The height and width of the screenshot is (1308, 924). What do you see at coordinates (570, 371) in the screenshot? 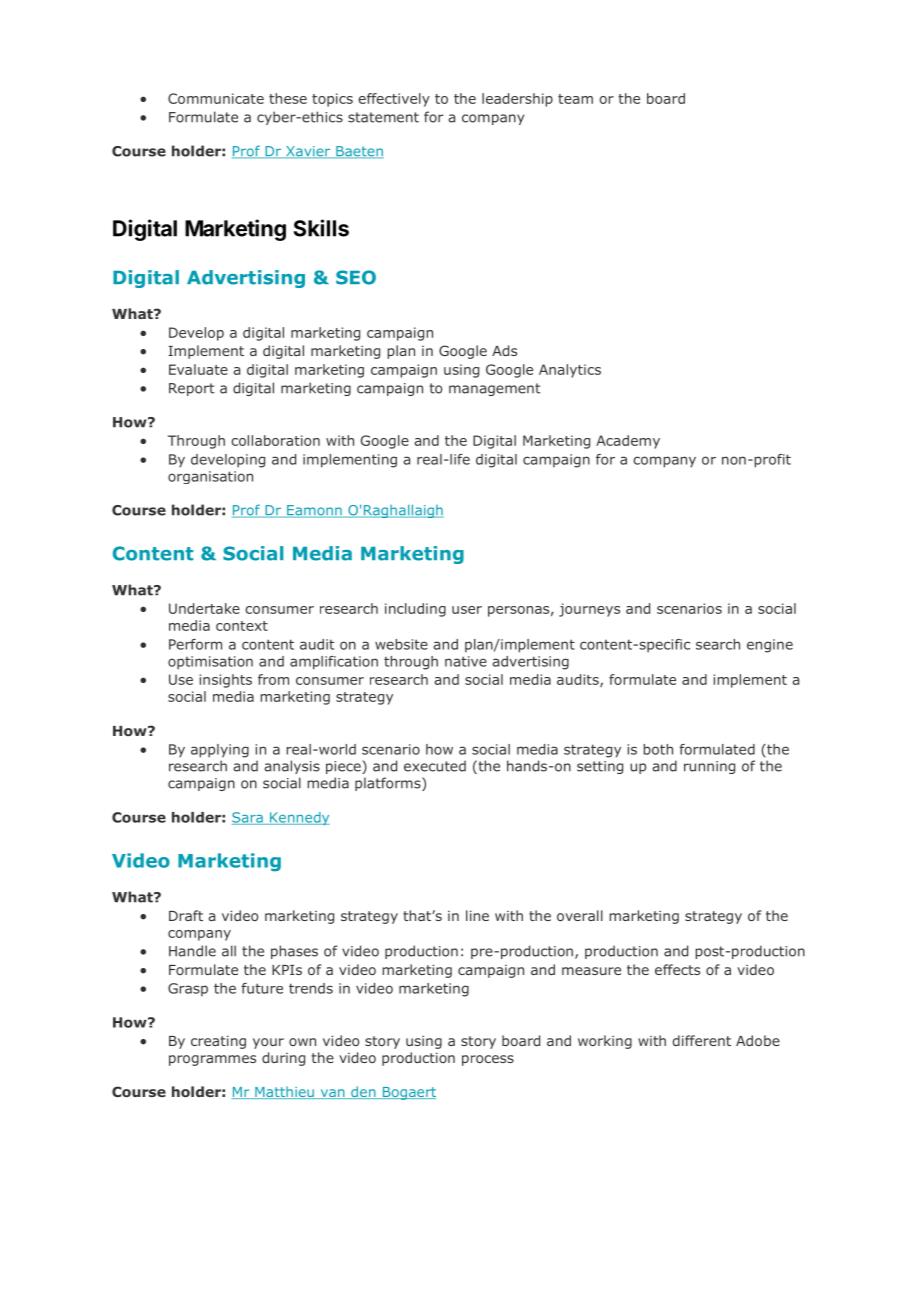
I see `Analytics` at bounding box center [570, 371].
